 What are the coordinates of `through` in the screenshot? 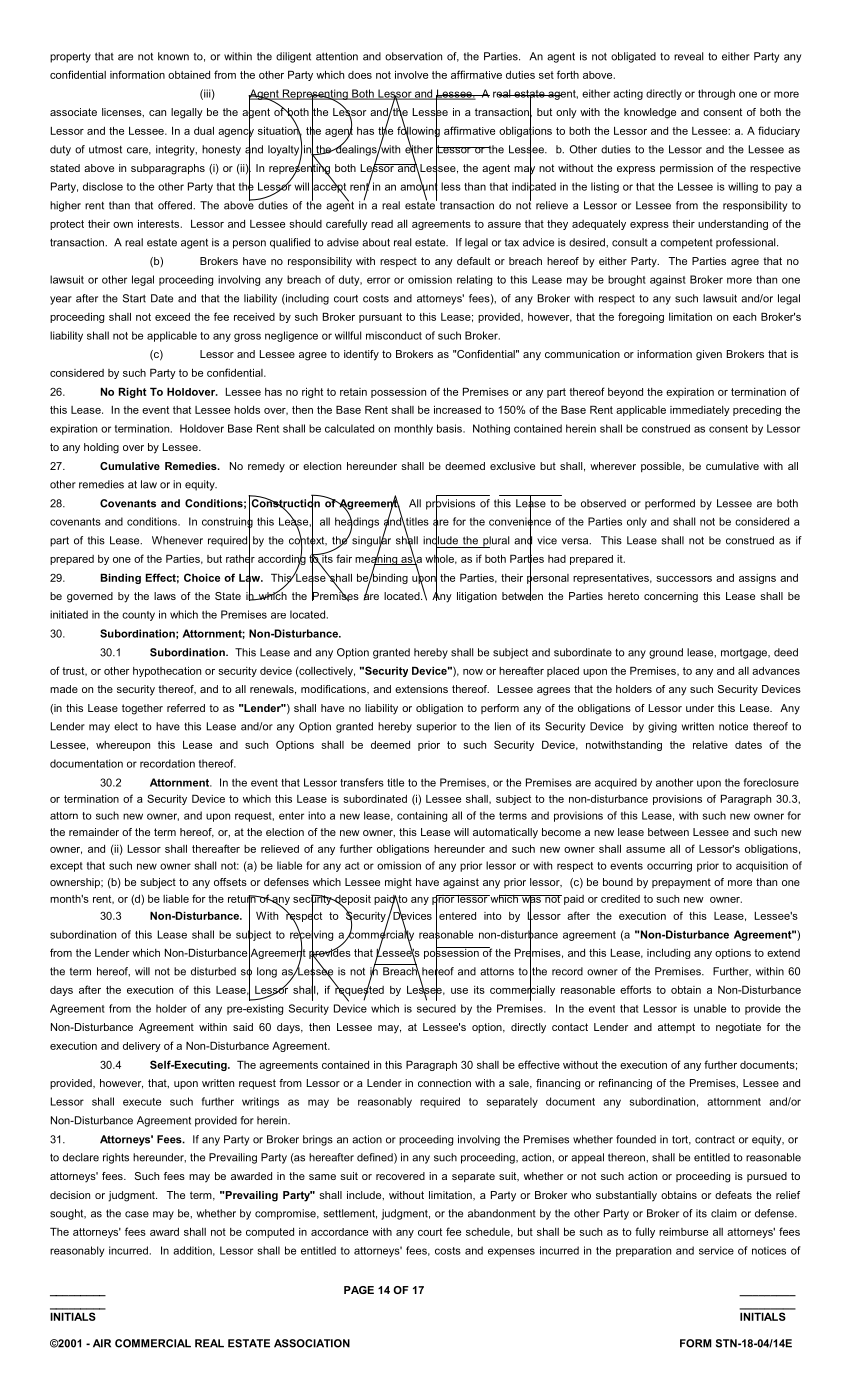 It's located at (716, 94).
